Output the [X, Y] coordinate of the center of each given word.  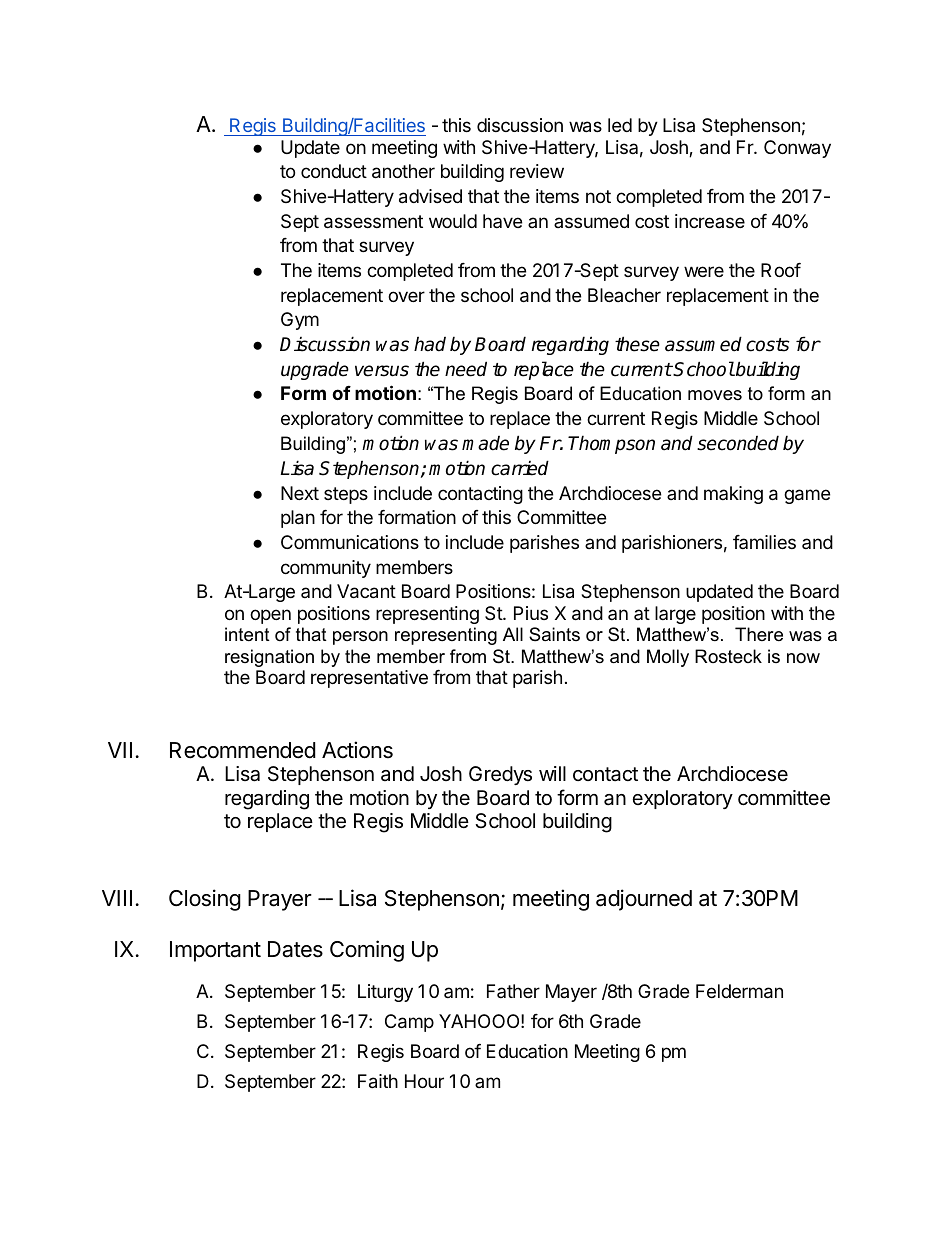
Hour [424, 1081]
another [403, 171]
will [552, 773]
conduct [334, 171]
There [759, 634]
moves [715, 395]
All [513, 634]
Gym [300, 321]
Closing [205, 900]
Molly [668, 658]
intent [247, 634]
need [466, 369]
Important [215, 951]
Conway [797, 149]
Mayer [571, 993]
